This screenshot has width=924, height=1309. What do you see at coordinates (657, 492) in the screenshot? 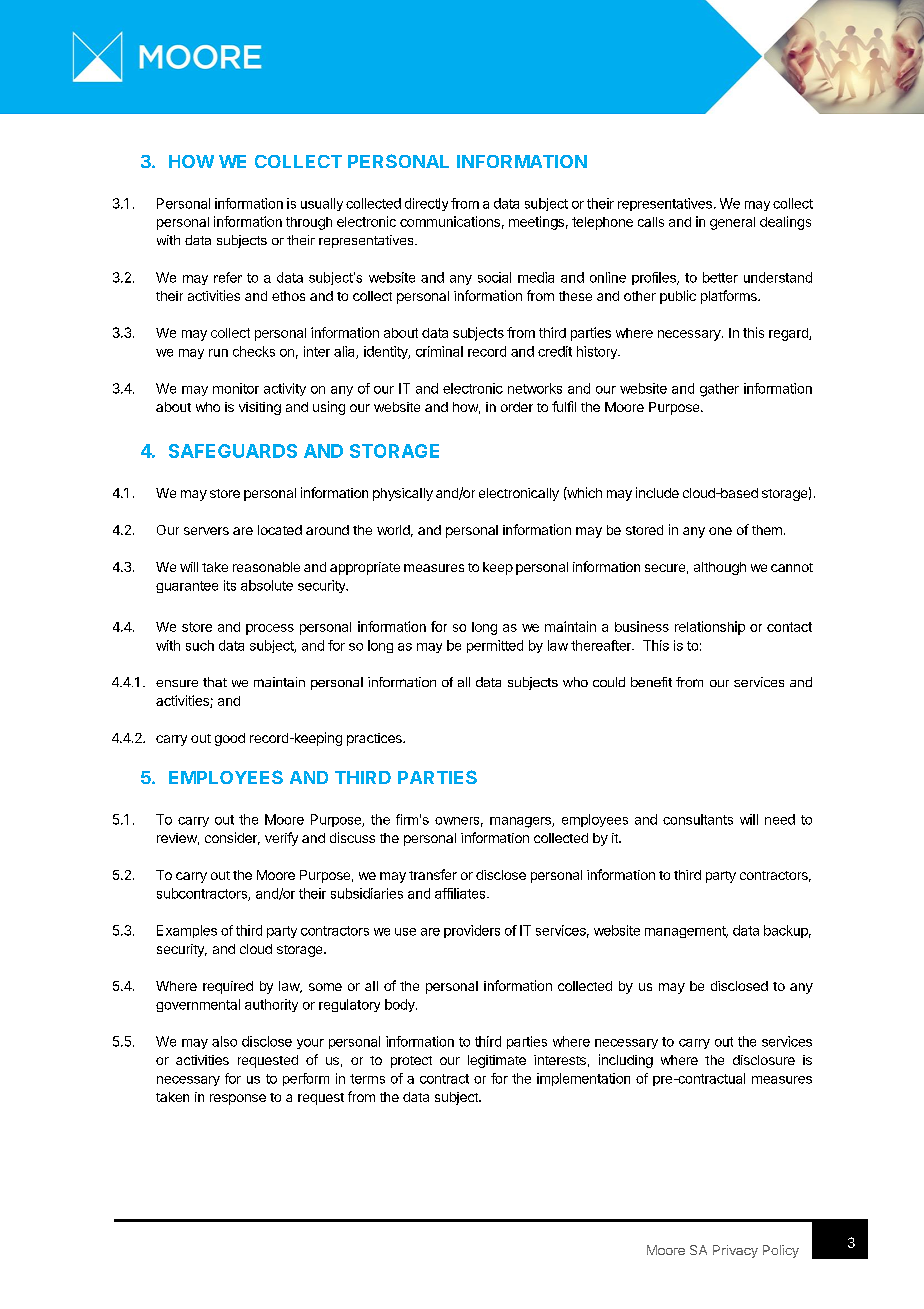
I see `include` at bounding box center [657, 492].
